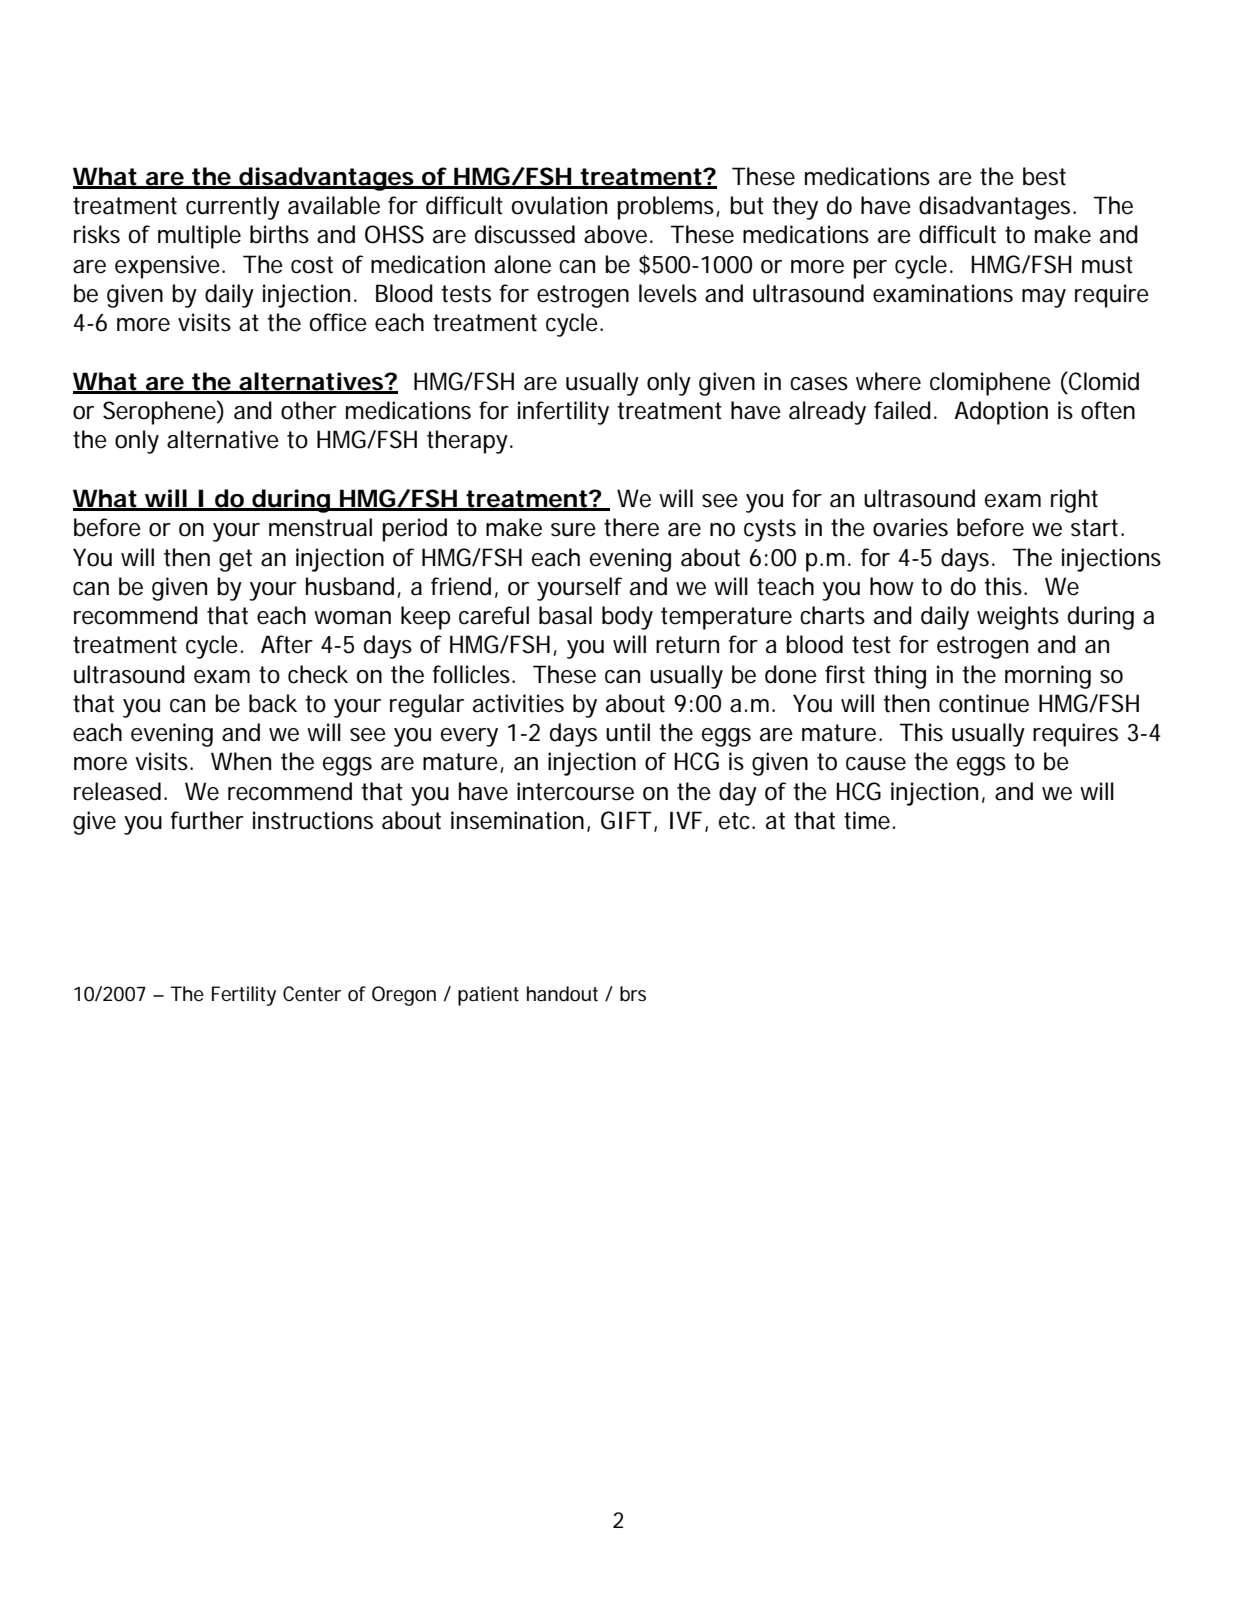 This image has width=1237, height=1601. Describe the element at coordinates (1044, 176) in the image. I see `best` at that location.
